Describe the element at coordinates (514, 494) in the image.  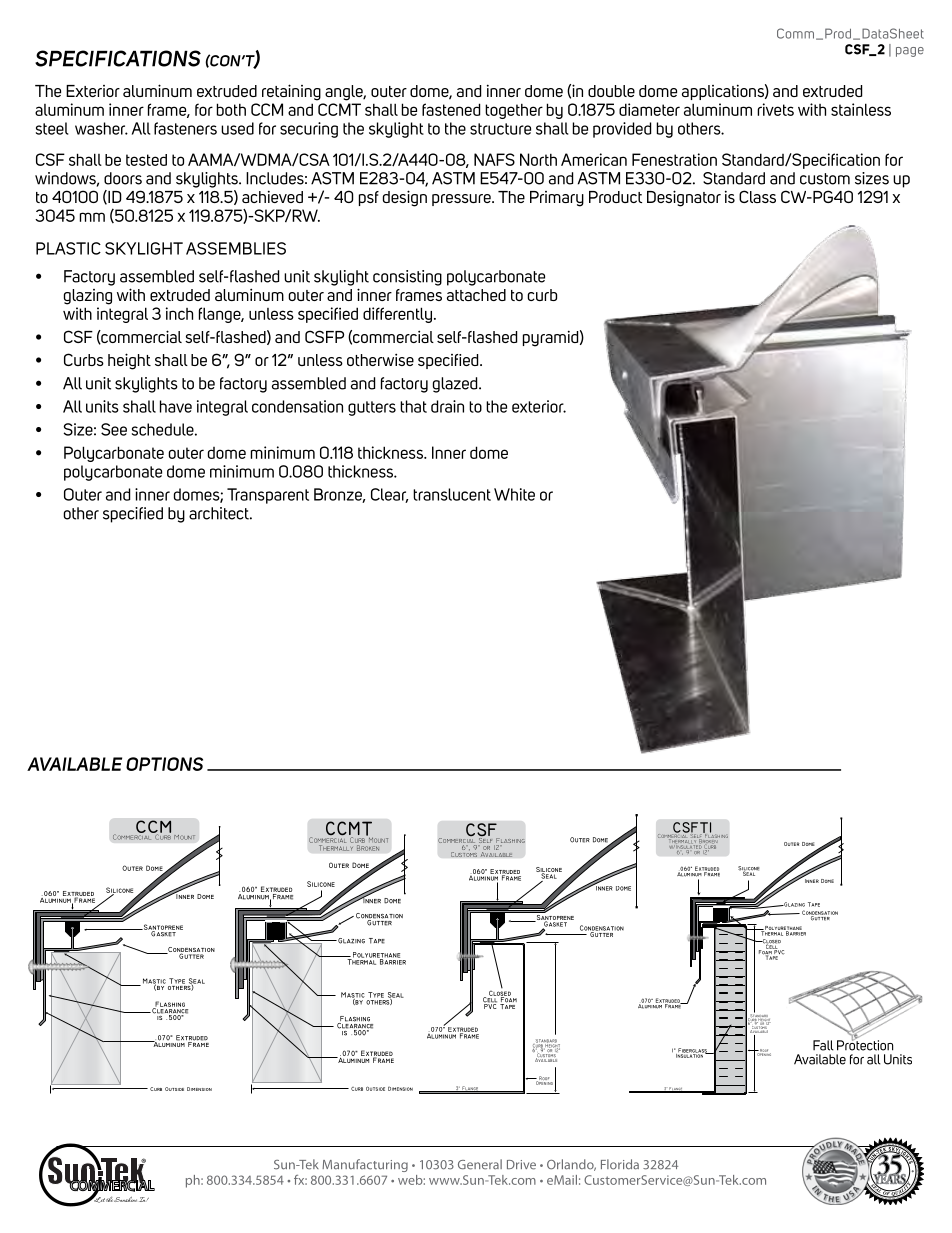
I see `White` at that location.
